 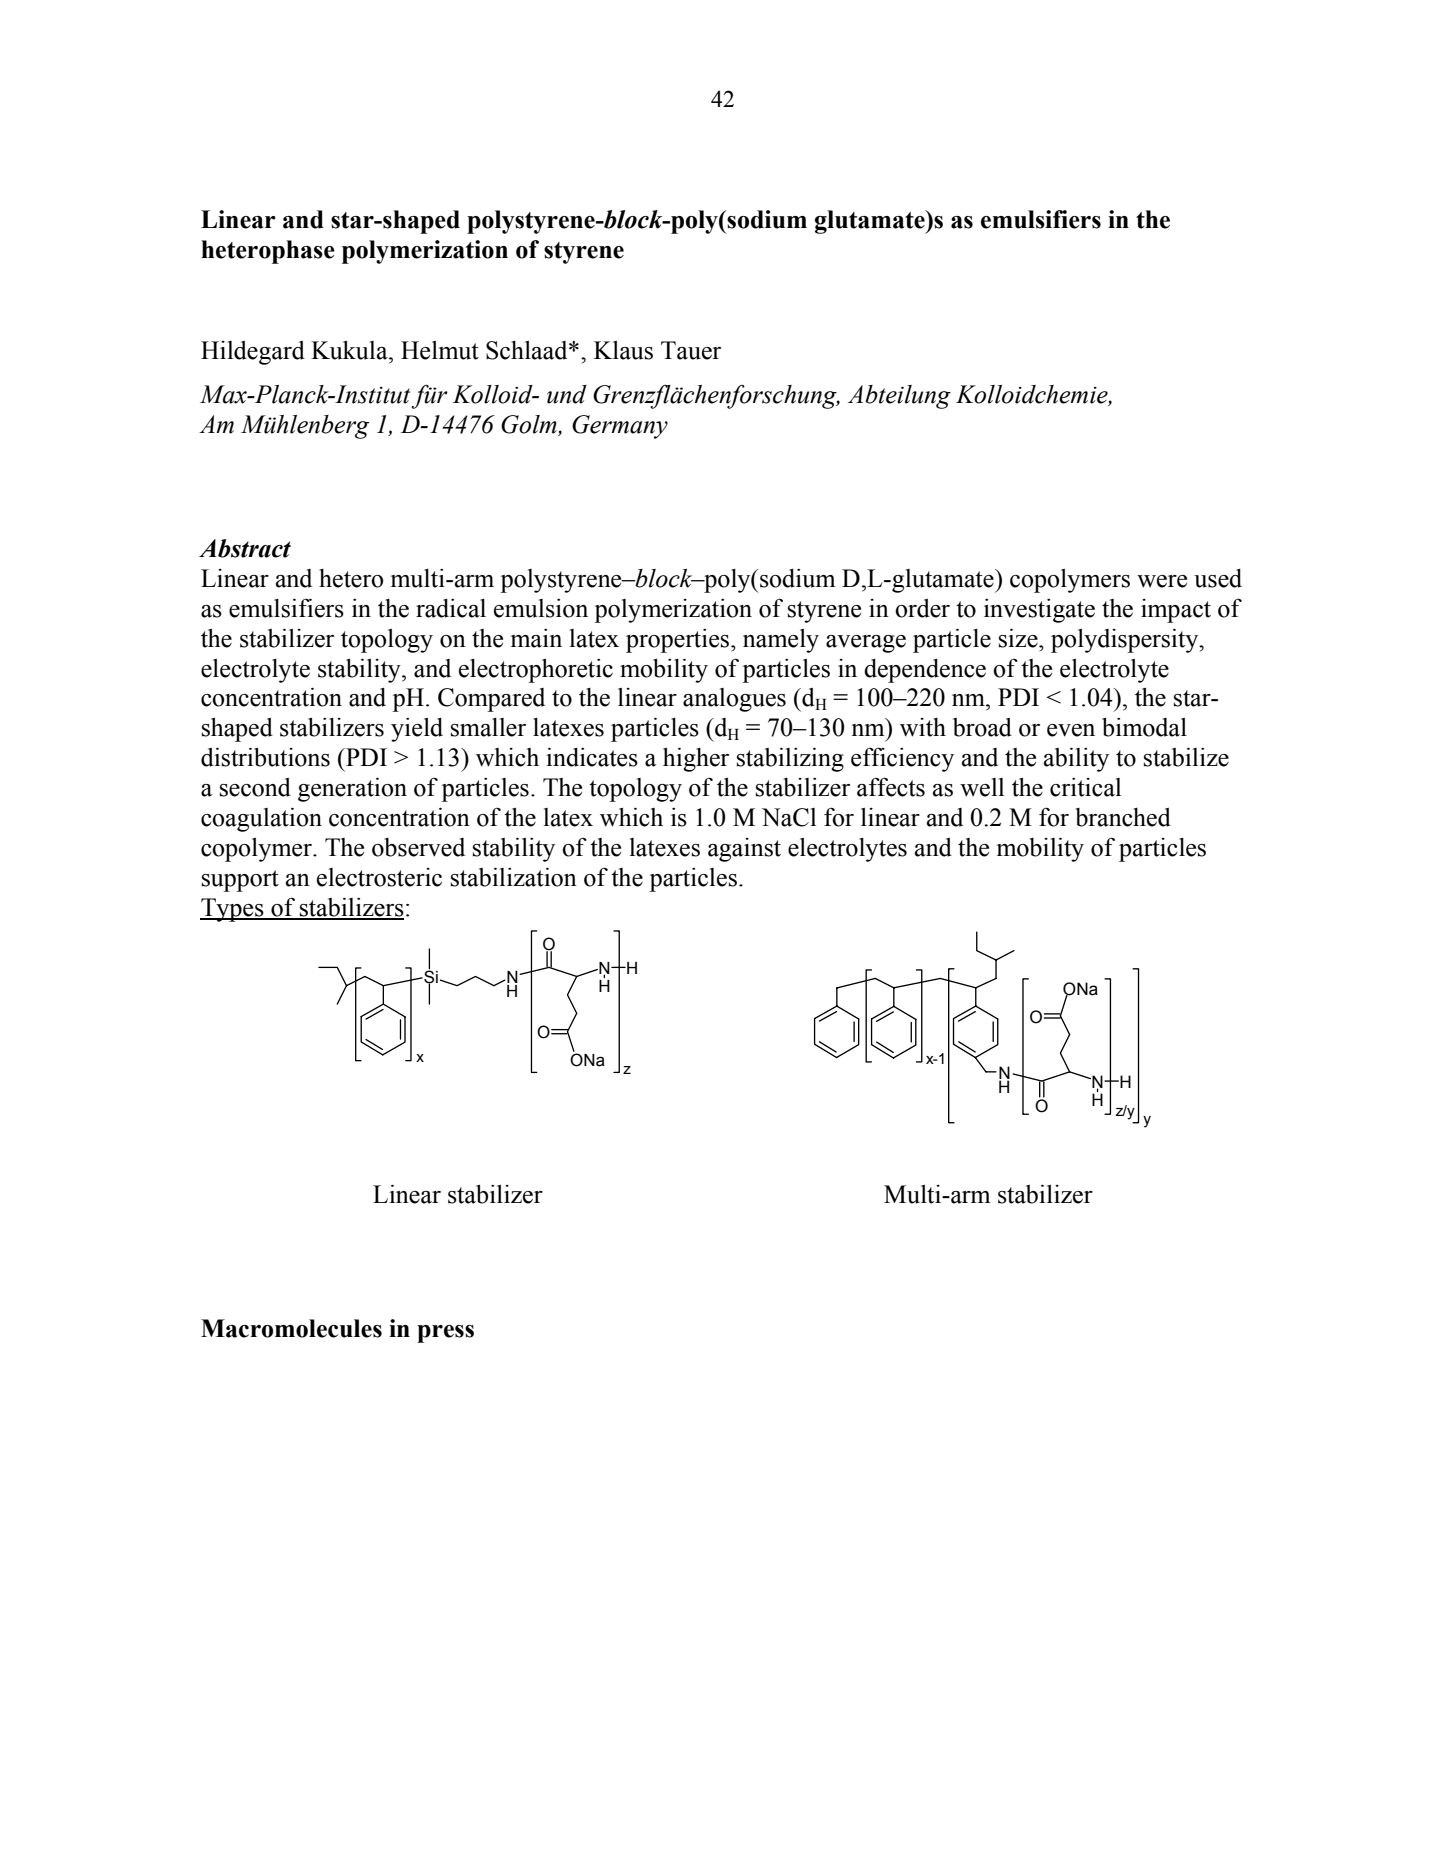 What do you see at coordinates (1123, 817) in the screenshot?
I see `branched` at bounding box center [1123, 817].
